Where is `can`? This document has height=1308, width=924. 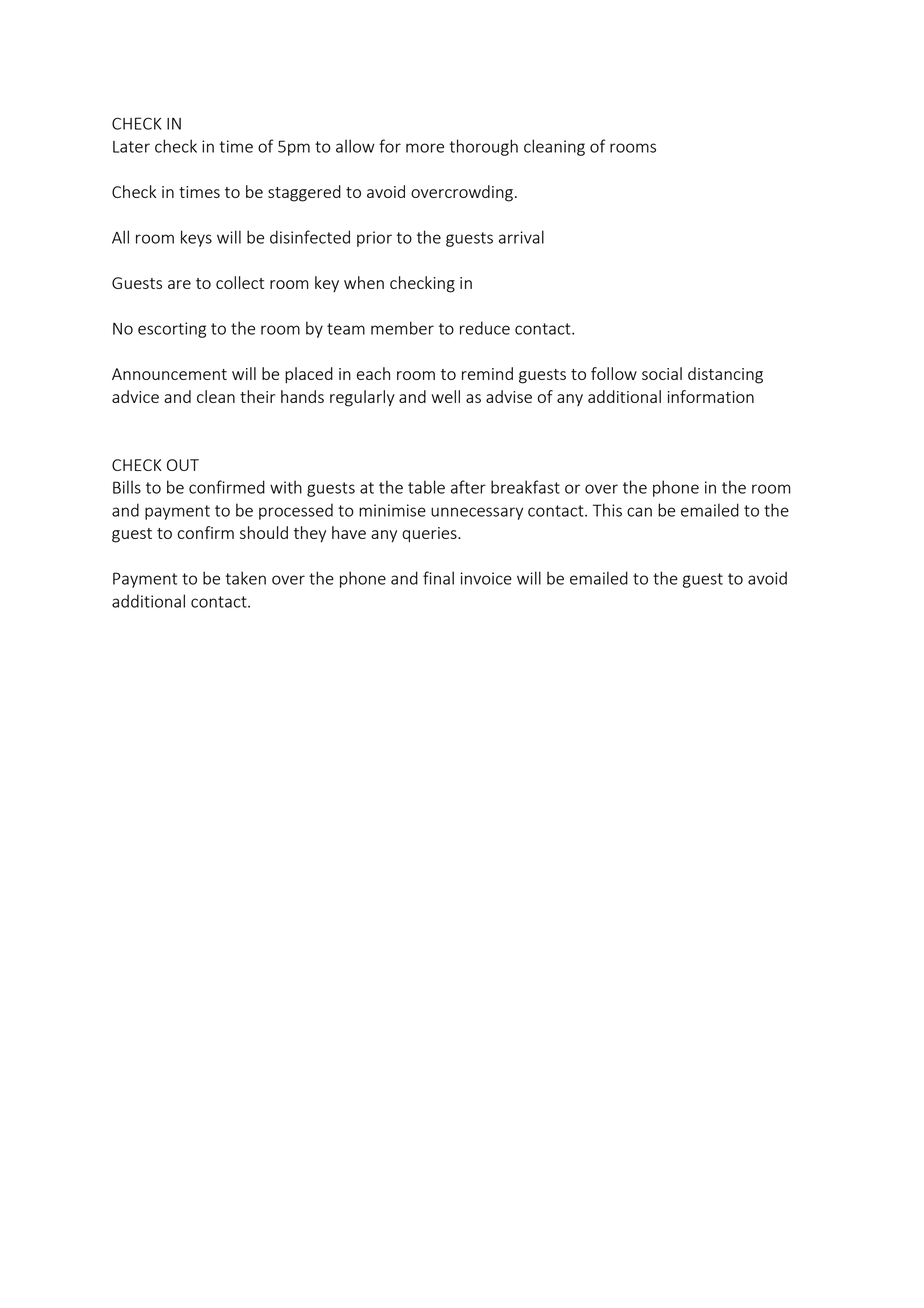 can is located at coordinates (639, 512).
